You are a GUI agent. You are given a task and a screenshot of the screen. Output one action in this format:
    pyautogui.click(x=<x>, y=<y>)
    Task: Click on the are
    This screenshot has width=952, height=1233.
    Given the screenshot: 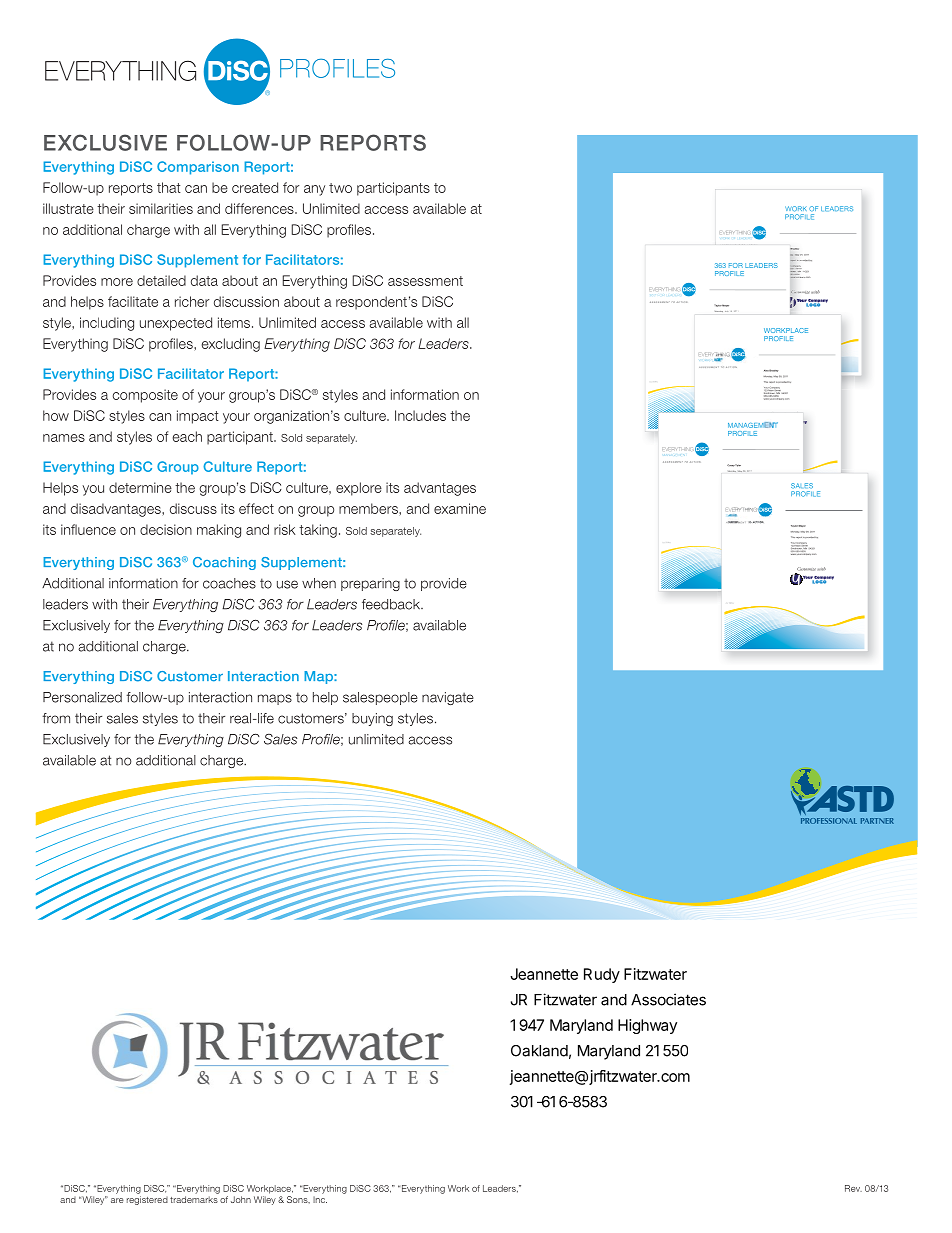 What is the action you would take?
    pyautogui.click(x=117, y=1200)
